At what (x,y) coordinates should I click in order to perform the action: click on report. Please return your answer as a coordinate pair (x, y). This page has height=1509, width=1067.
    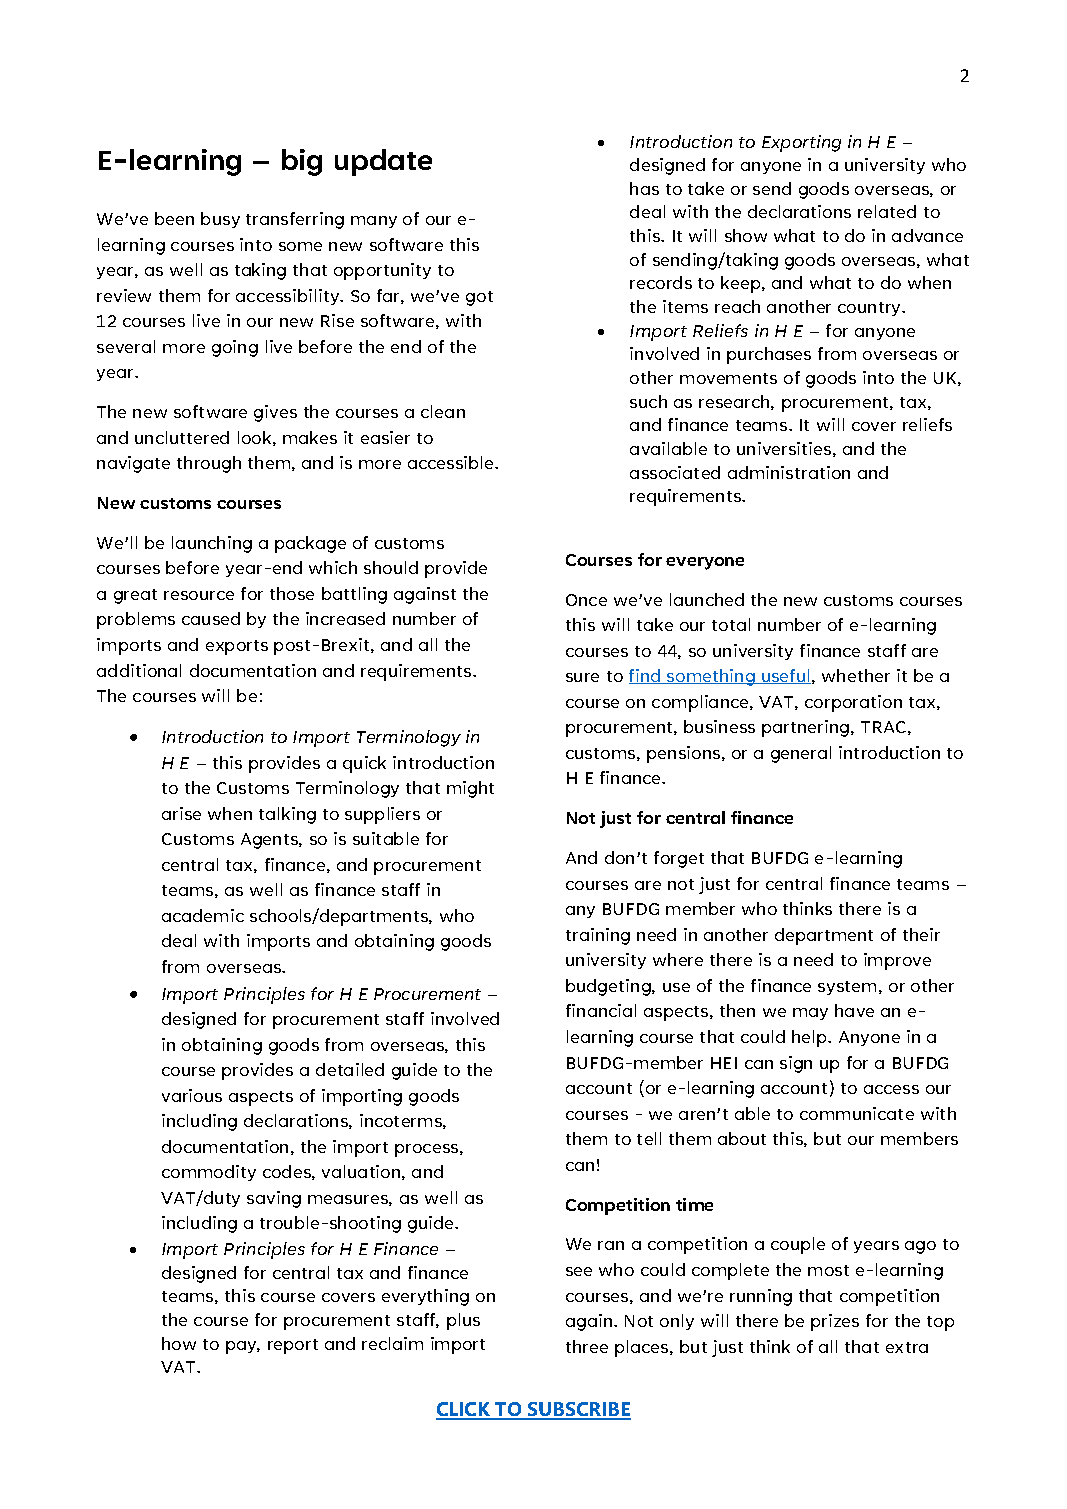
    Looking at the image, I should click on (293, 1346).
